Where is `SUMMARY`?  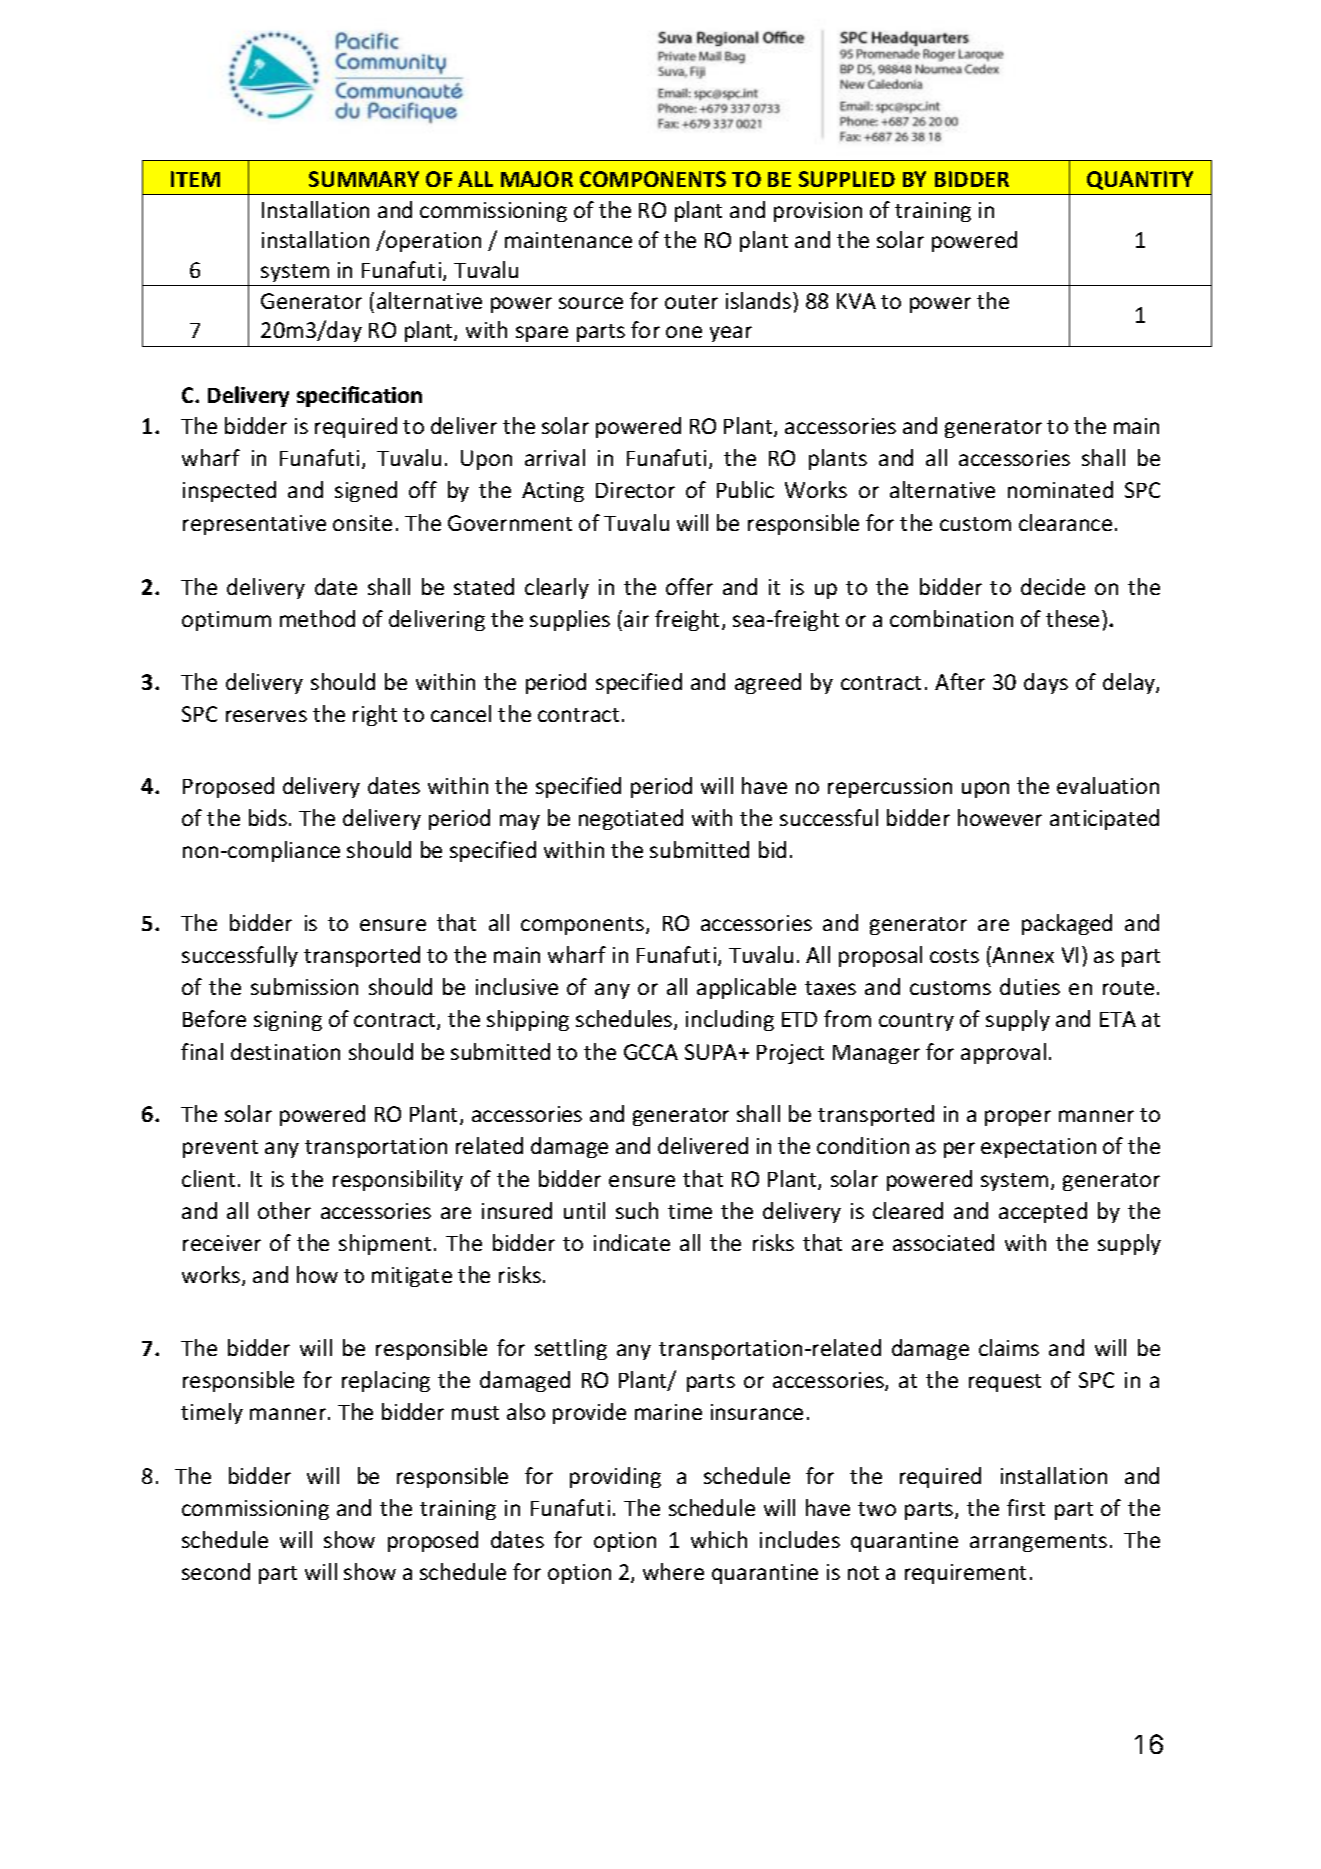 SUMMARY is located at coordinates (364, 179).
